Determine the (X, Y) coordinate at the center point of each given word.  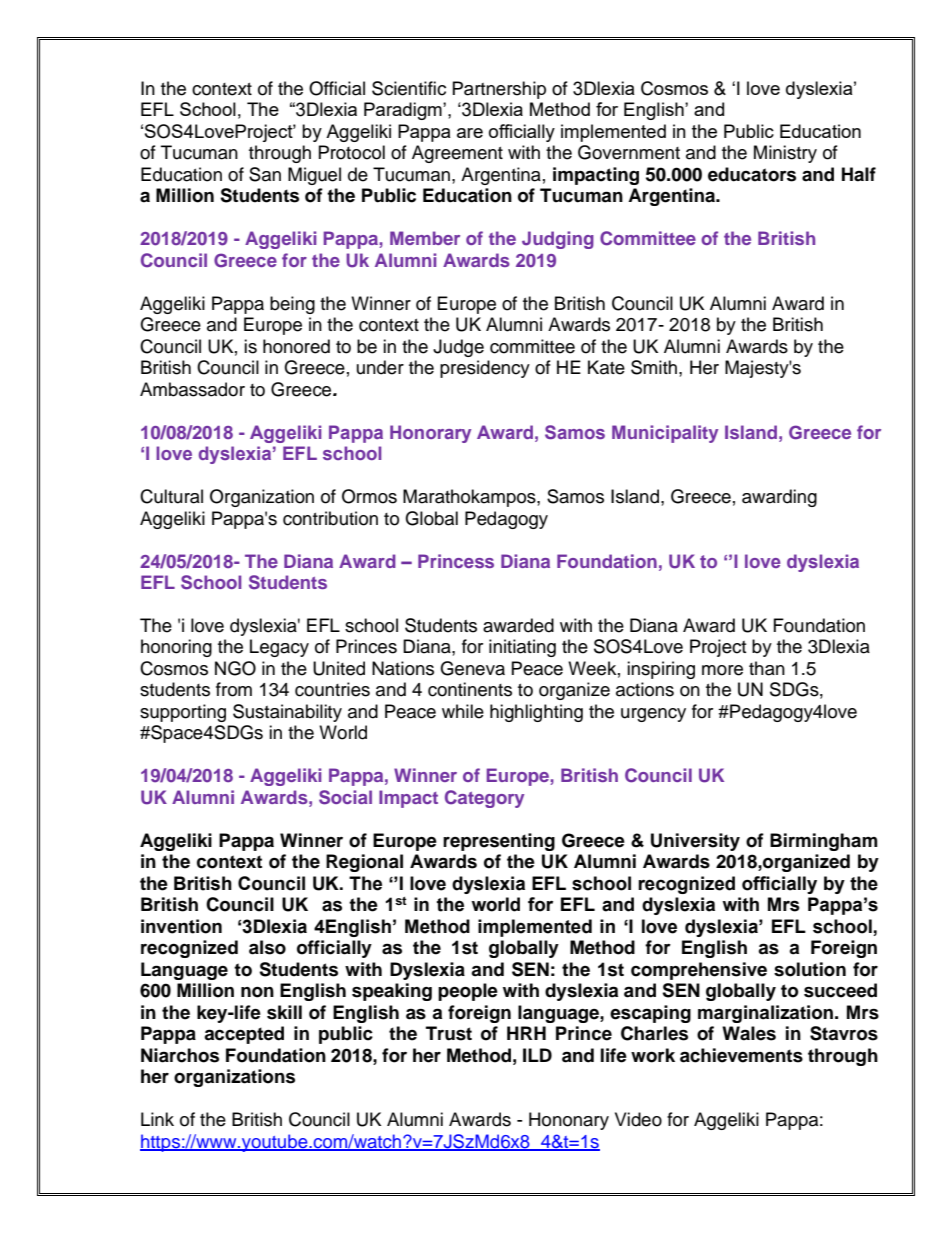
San (265, 174)
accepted (244, 1035)
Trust (449, 1033)
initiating (522, 648)
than (767, 668)
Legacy (279, 648)
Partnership (499, 90)
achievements (741, 1055)
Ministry (785, 154)
